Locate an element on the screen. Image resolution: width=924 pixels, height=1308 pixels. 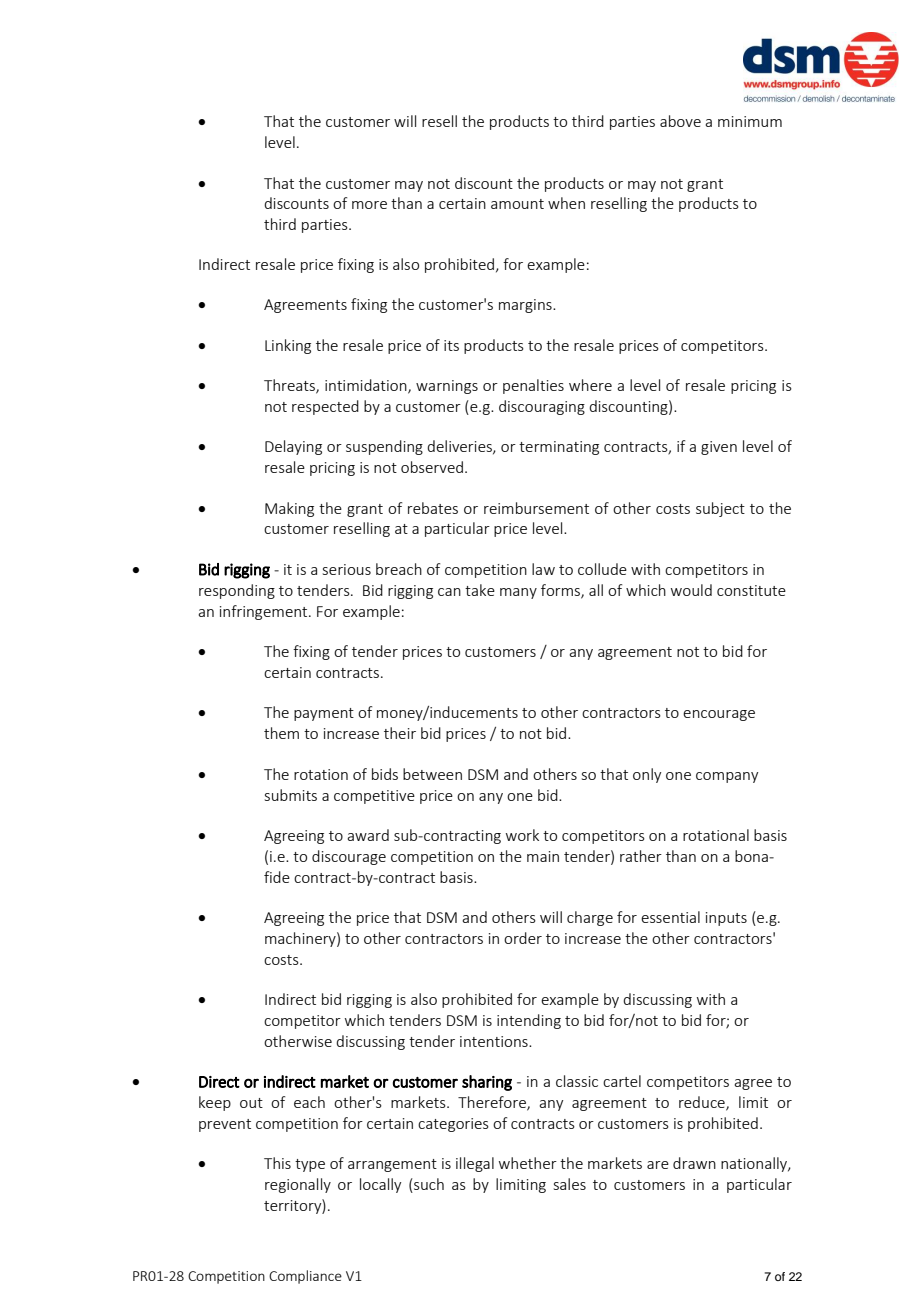
reduce is located at coordinates (703, 1103).
